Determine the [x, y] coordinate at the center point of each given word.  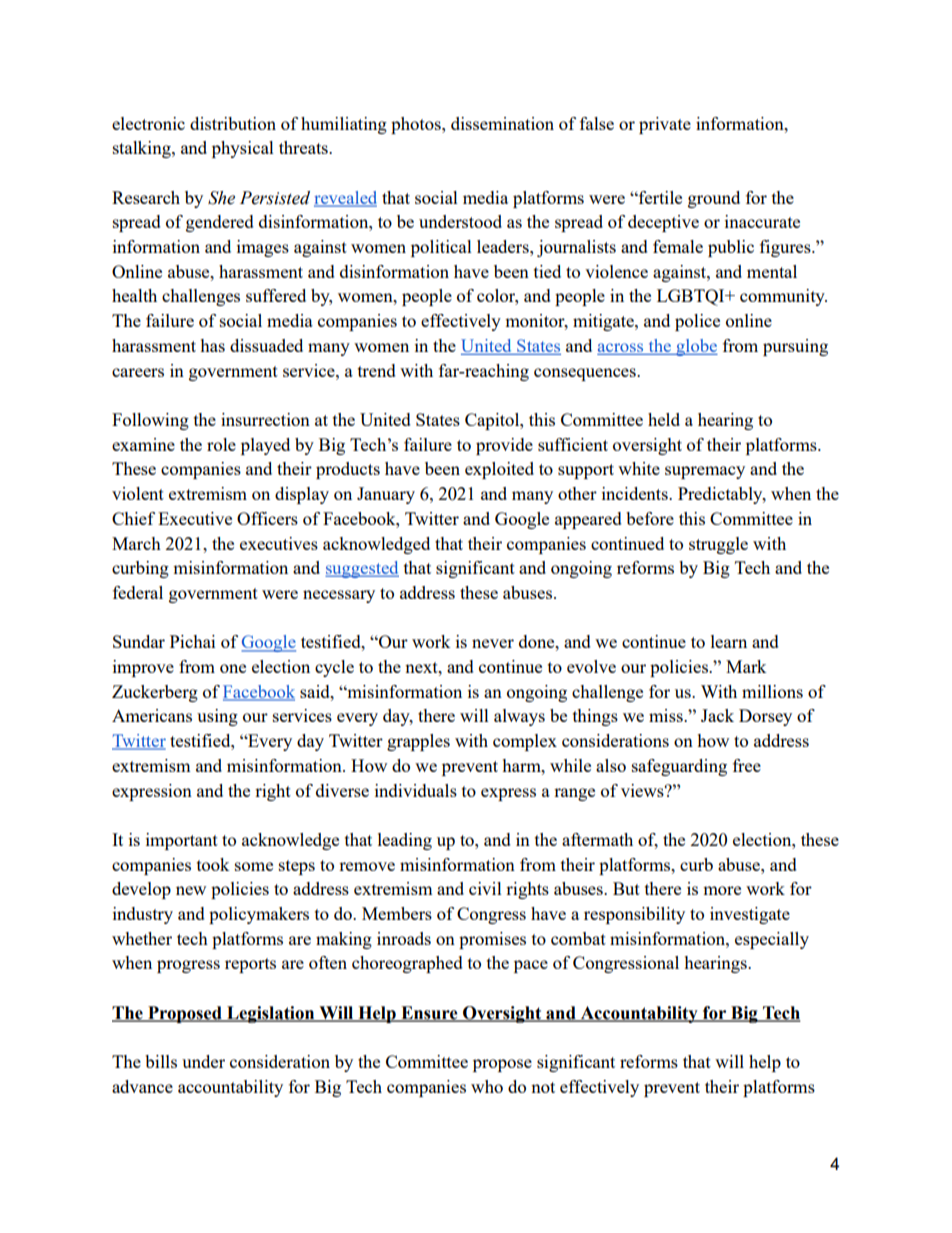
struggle [718, 545]
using [217, 717]
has [212, 345]
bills [161, 1061]
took [213, 864]
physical [243, 149]
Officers [267, 518]
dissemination [502, 123]
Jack [717, 715]
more [722, 890]
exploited [499, 470]
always [519, 717]
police [697, 322]
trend [377, 370]
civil [485, 888]
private [665, 125]
